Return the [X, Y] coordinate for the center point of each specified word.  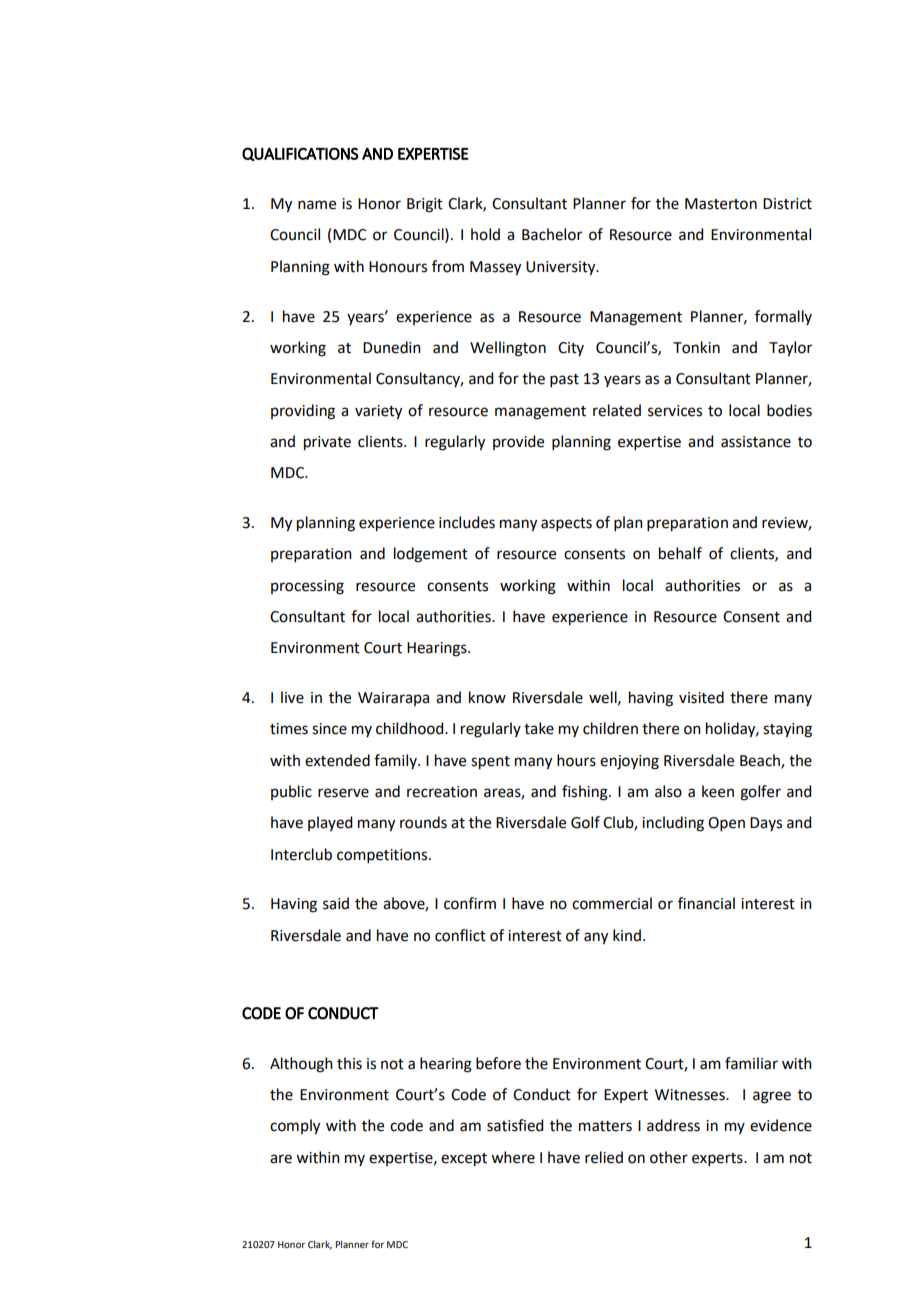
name [317, 205]
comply [295, 1127]
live [292, 697]
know [487, 697]
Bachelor [552, 234]
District [787, 204]
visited [701, 697]
